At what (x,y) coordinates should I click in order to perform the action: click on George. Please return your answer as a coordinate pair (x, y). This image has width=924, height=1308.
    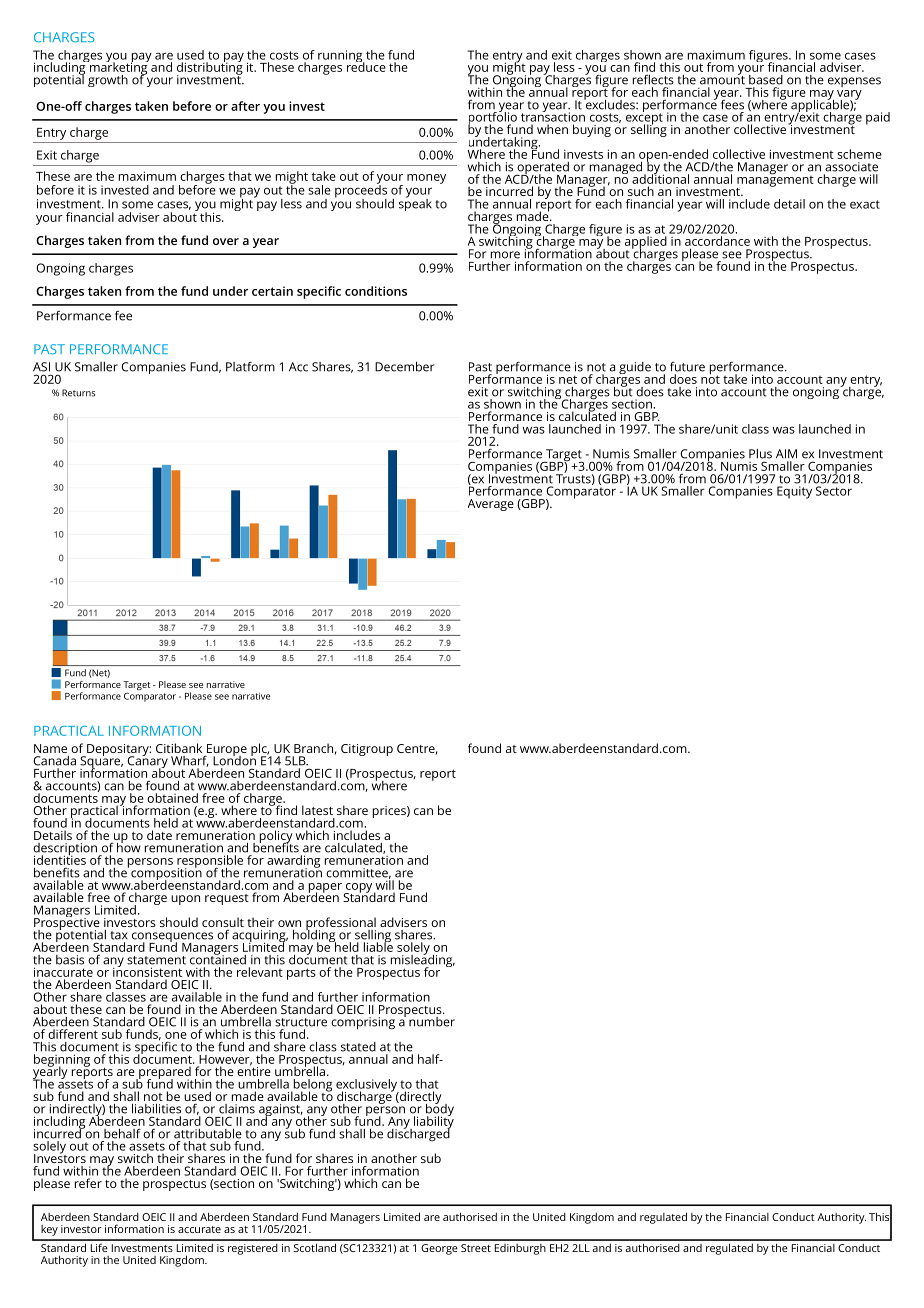
    Looking at the image, I should click on (439, 1249).
